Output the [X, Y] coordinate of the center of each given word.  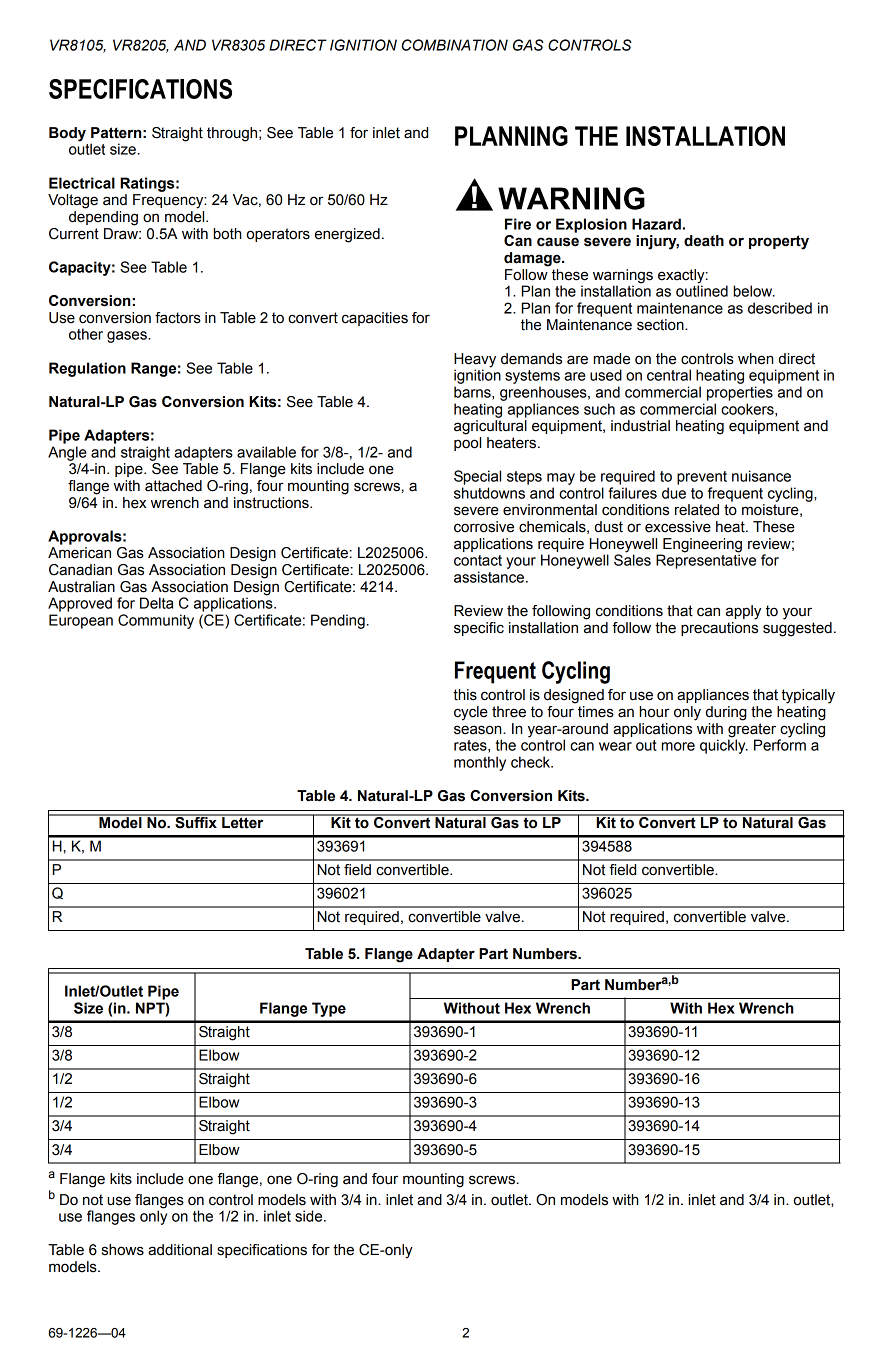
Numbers [546, 954]
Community [156, 621]
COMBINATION [455, 45]
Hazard [656, 224]
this [465, 695]
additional [180, 1250]
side [310, 1216]
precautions [719, 629]
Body [67, 134]
